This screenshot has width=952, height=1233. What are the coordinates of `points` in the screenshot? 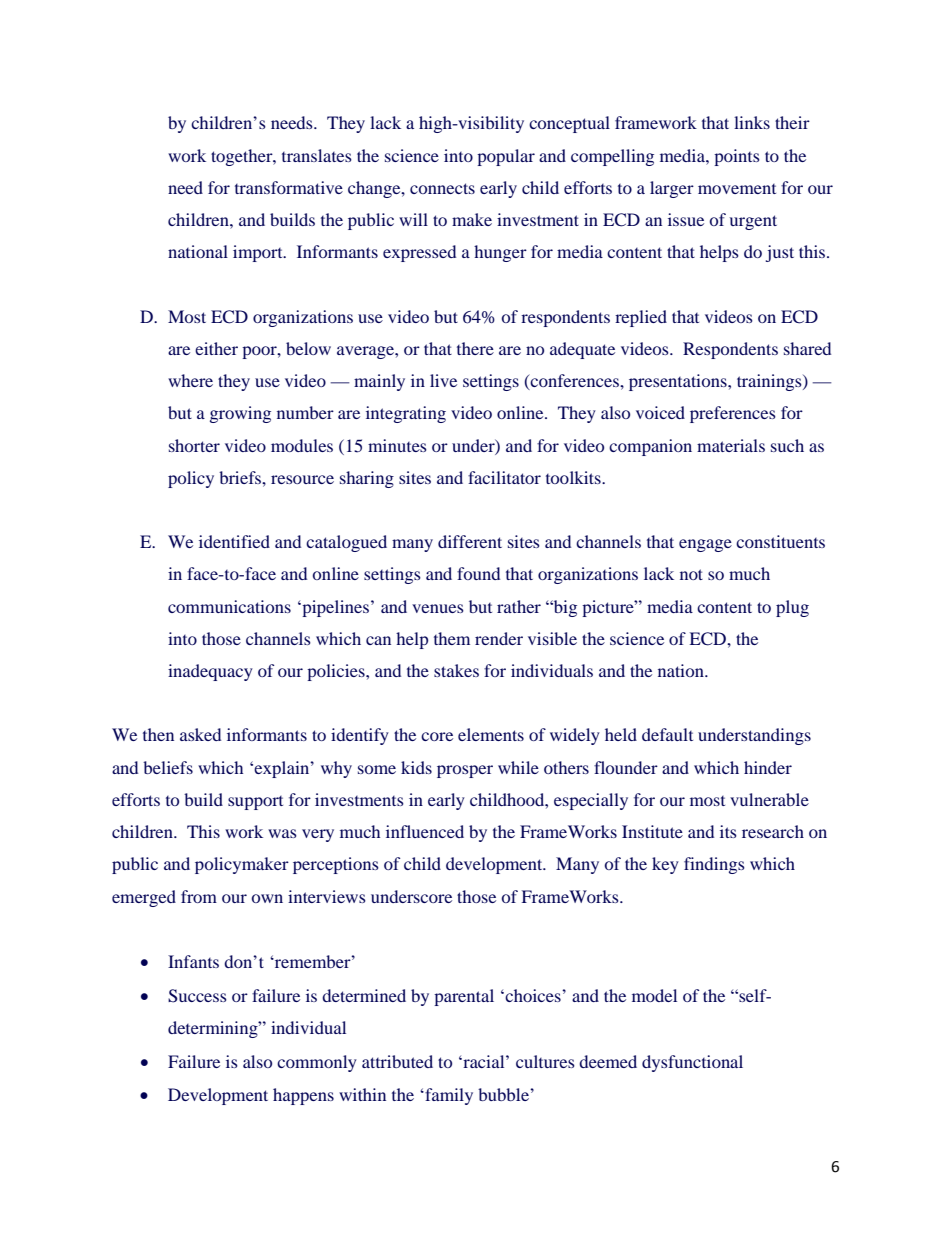 It's located at (737, 157).
